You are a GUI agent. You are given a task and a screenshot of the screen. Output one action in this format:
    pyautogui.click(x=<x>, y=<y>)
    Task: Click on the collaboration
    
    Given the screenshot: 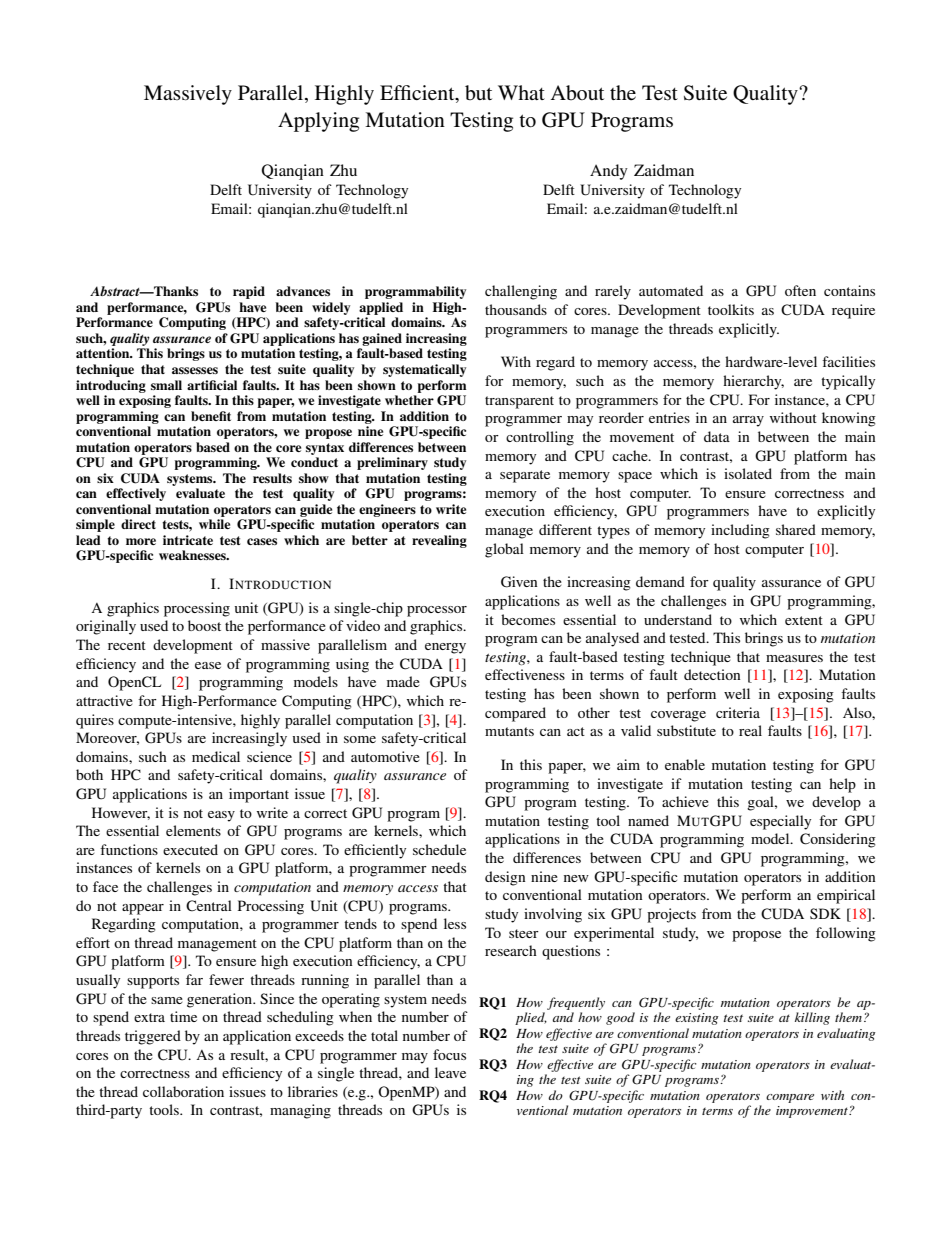 What is the action you would take?
    pyautogui.click(x=183, y=1091)
